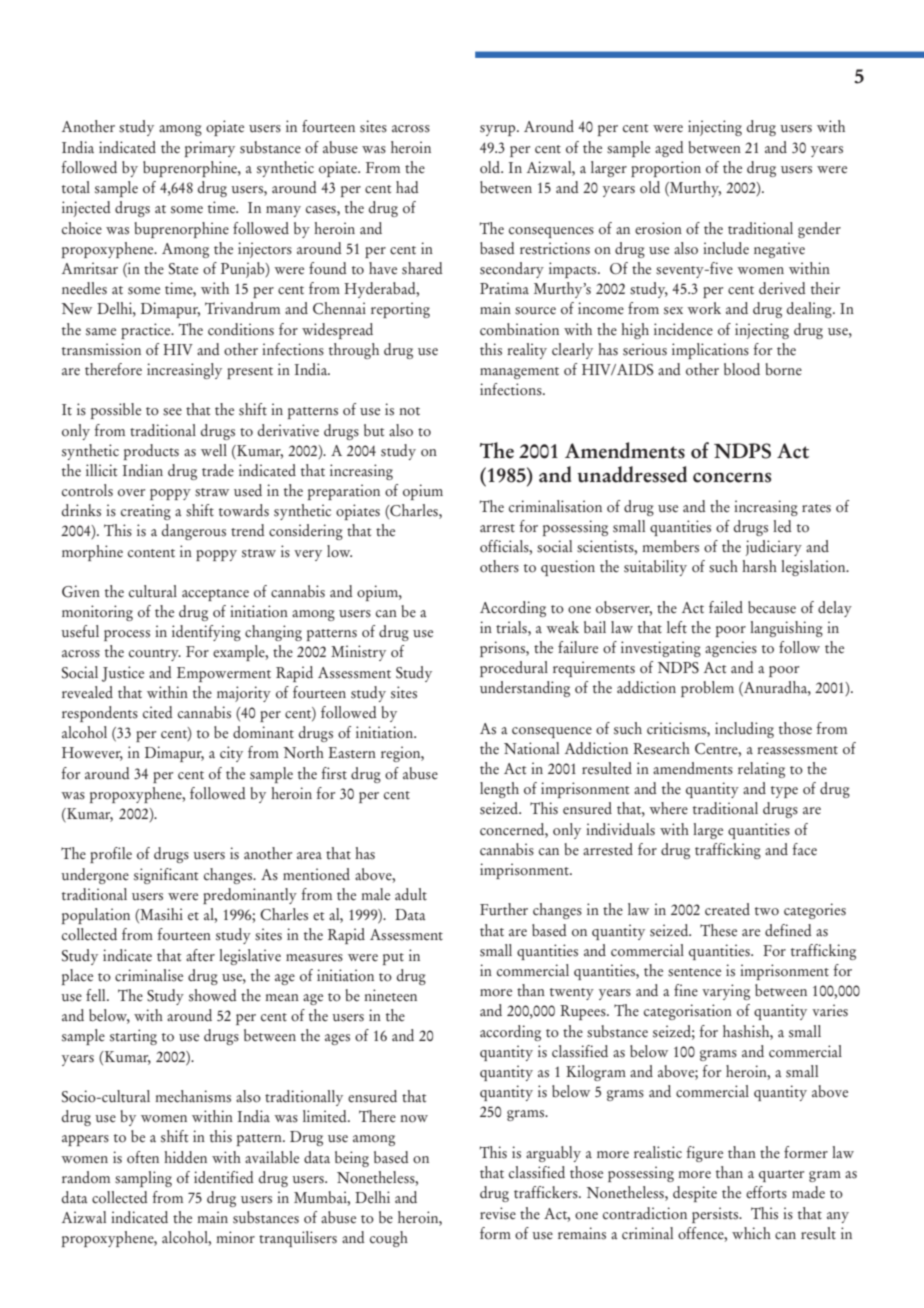 This screenshot has height=1308, width=924. Describe the element at coordinates (143, 1179) in the screenshot. I see `sampling` at that location.
